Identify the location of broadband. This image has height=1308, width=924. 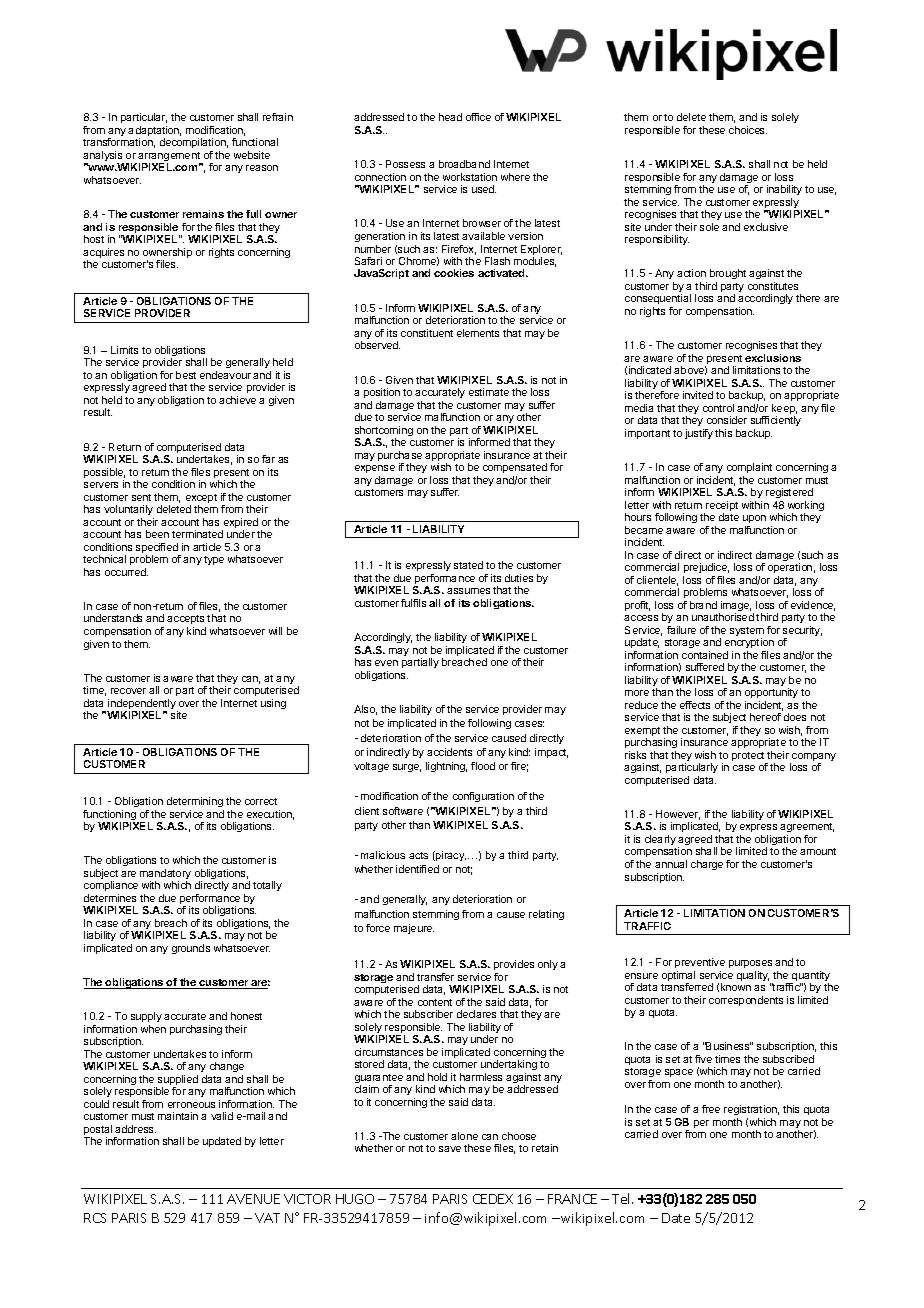
(464, 164).
